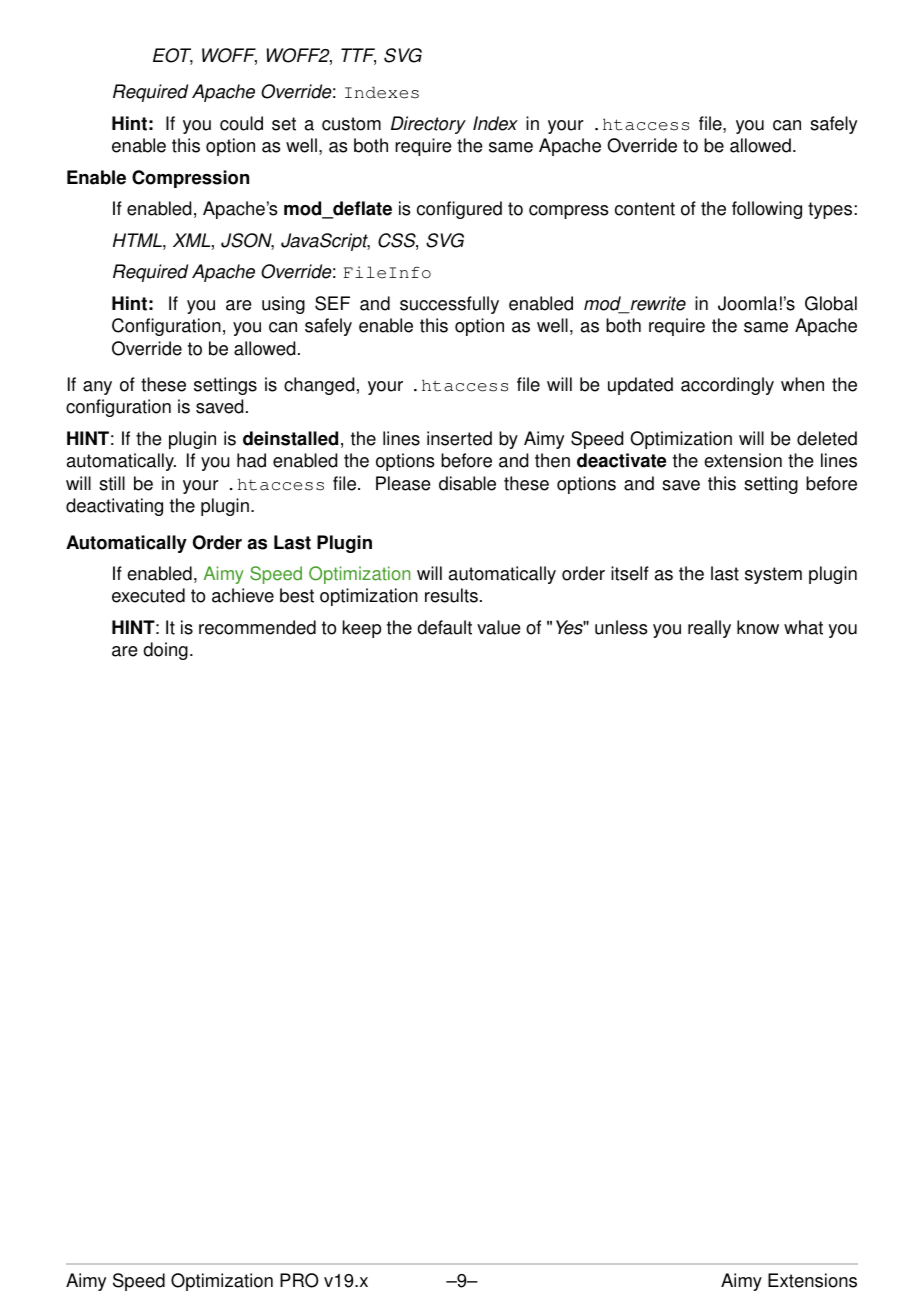 The width and height of the document is (924, 1308). What do you see at coordinates (767, 210) in the document?
I see `following` at bounding box center [767, 210].
